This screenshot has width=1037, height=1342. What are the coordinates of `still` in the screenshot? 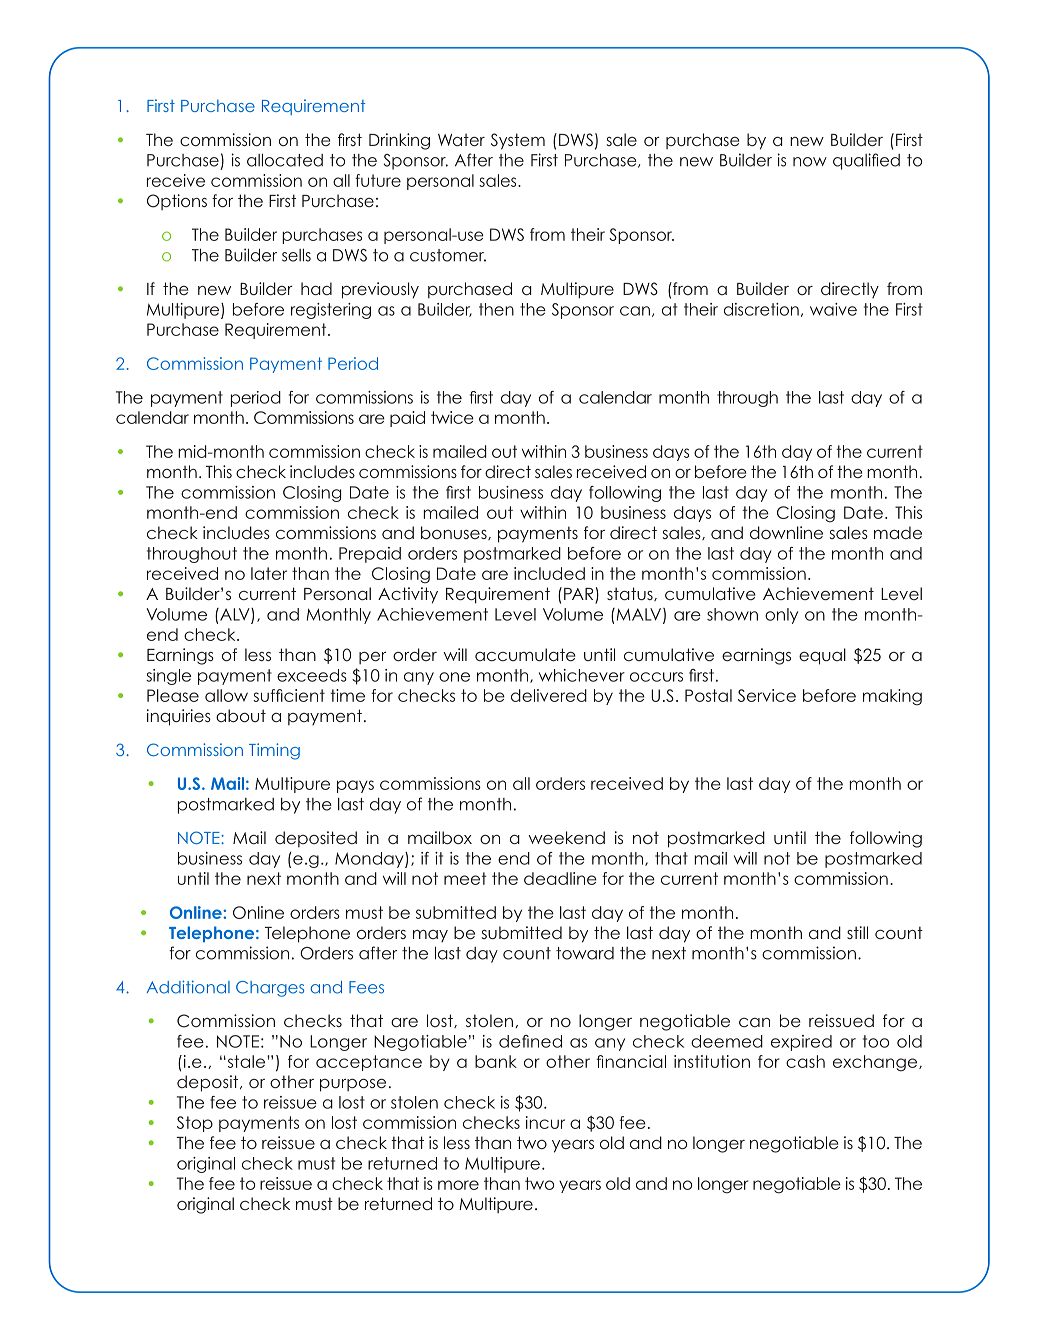 It's located at (857, 932).
